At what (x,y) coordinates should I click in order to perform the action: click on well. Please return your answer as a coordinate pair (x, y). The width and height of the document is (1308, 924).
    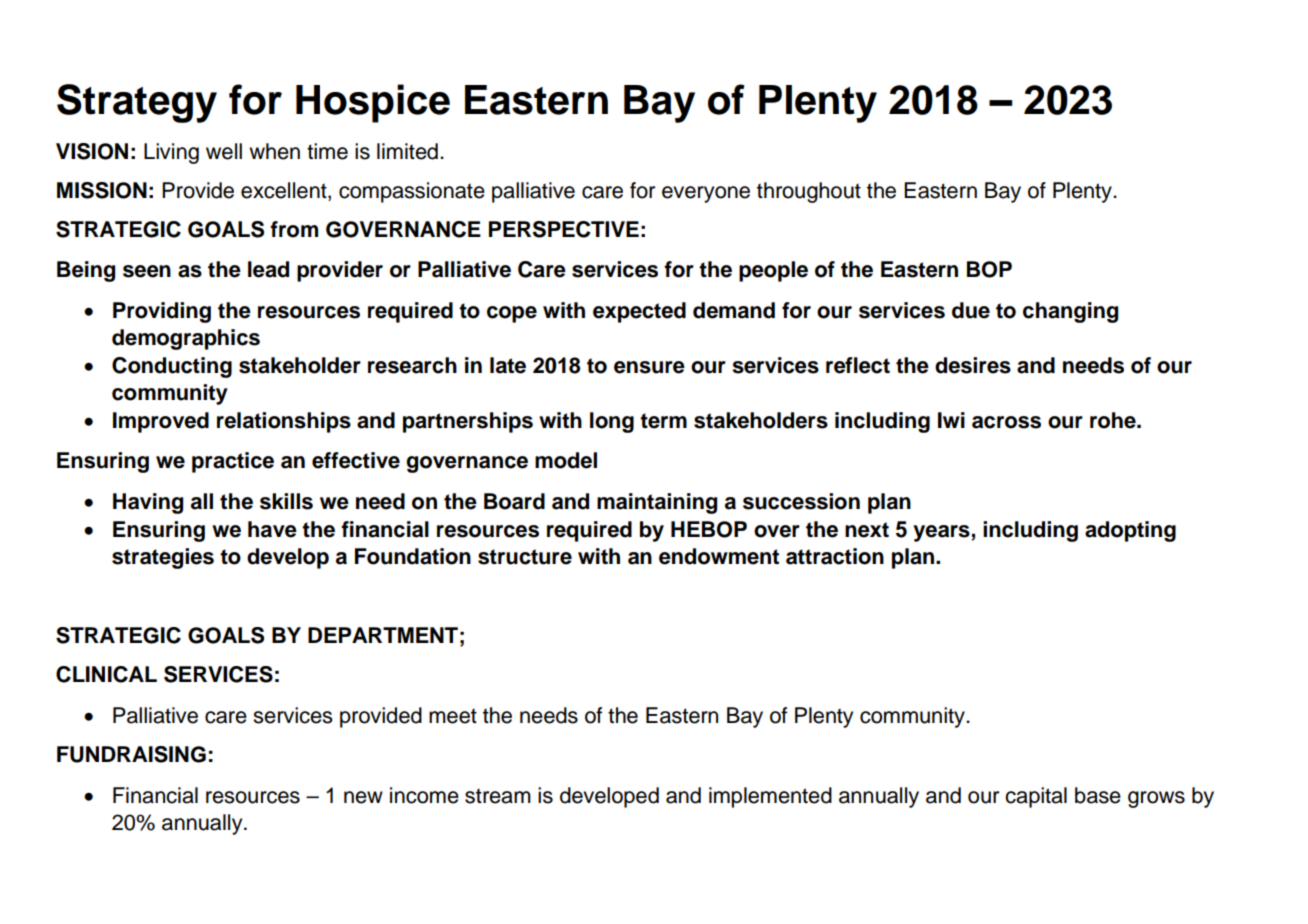
    Looking at the image, I should click on (224, 151).
